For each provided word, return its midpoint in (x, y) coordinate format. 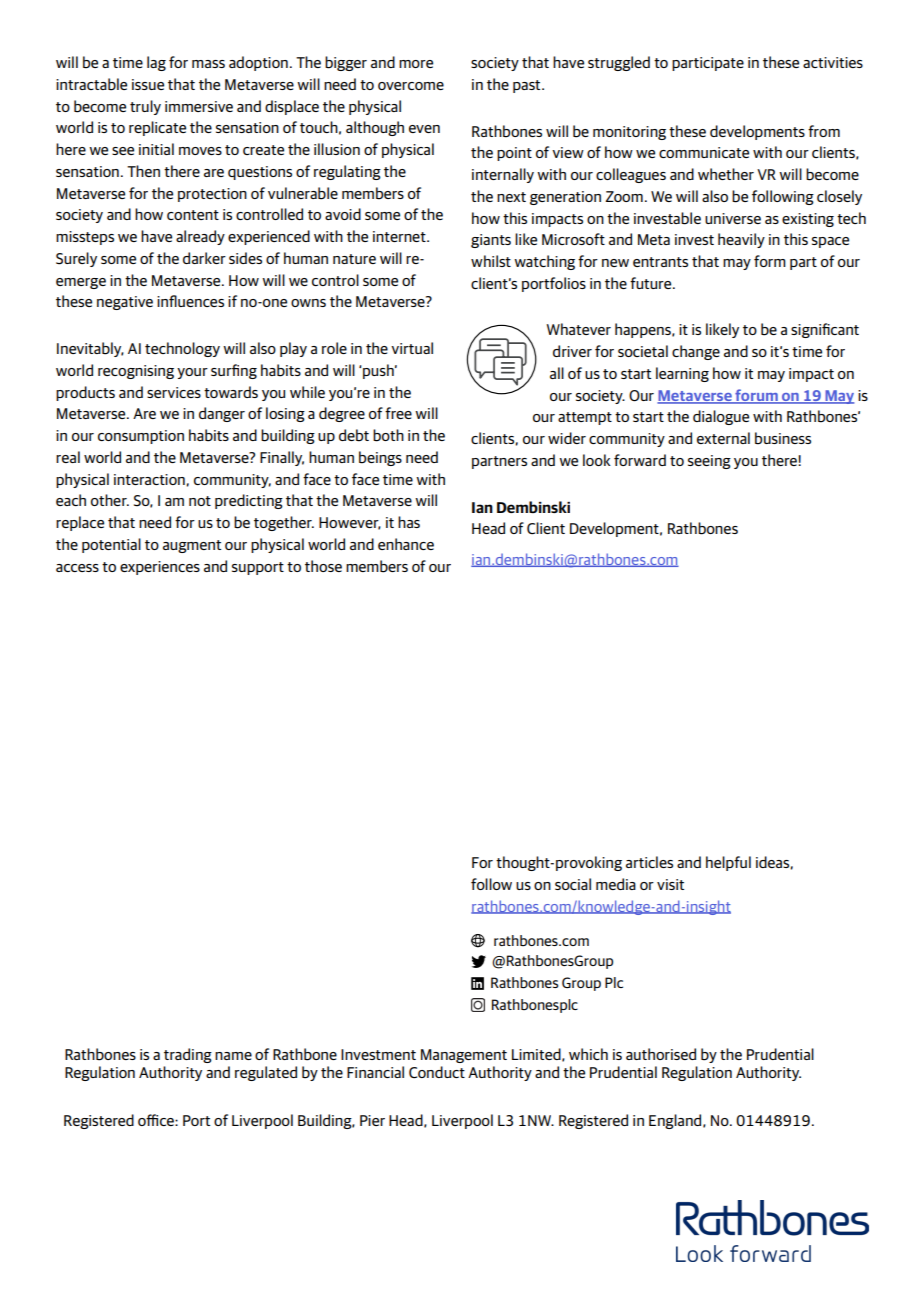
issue (148, 84)
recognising (136, 372)
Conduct (437, 1072)
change (696, 352)
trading (188, 1055)
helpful (728, 863)
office (157, 1120)
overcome (411, 86)
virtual (412, 348)
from (824, 131)
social (573, 884)
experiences (160, 568)
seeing (709, 462)
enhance (406, 544)
